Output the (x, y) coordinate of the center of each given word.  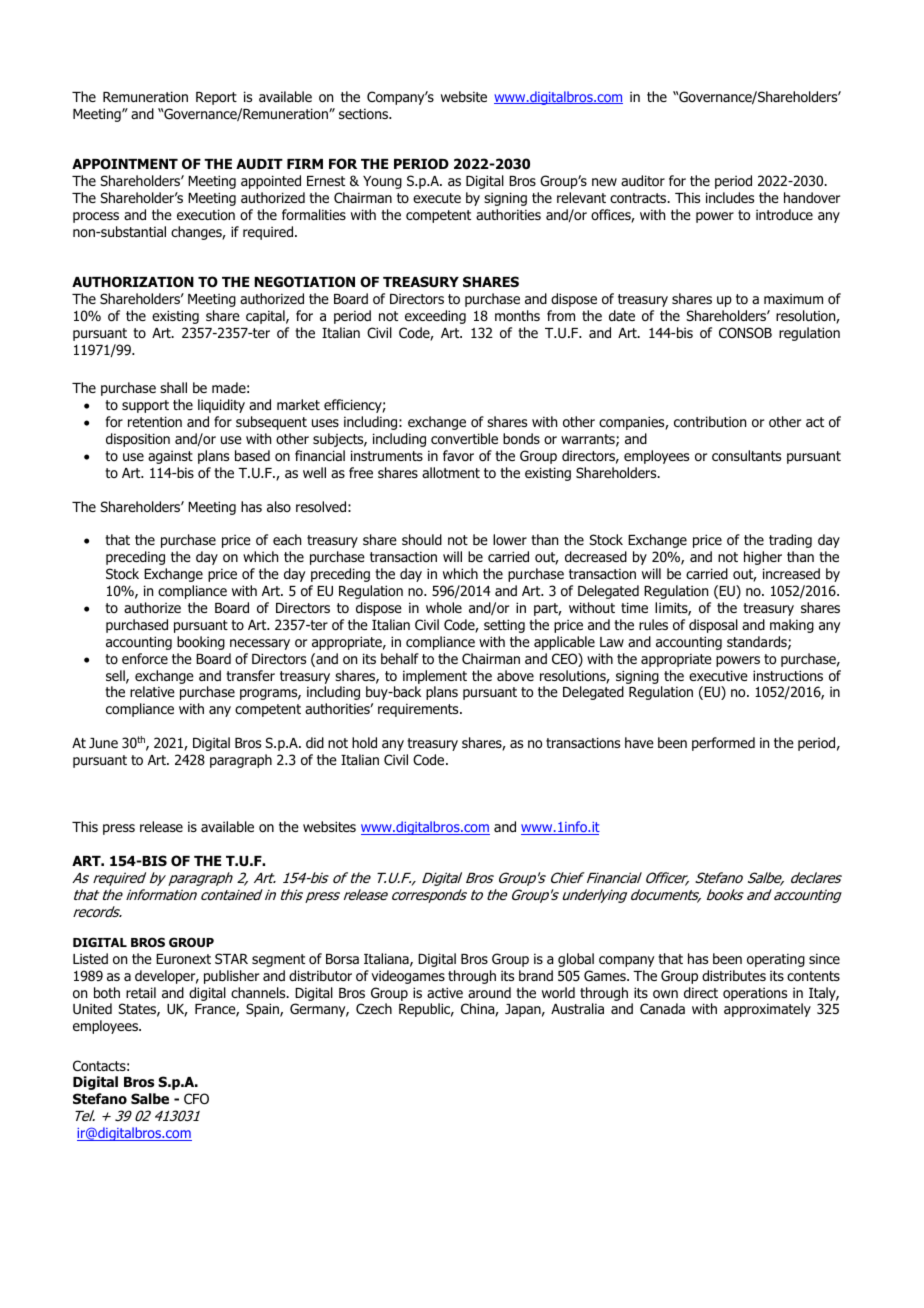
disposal (713, 626)
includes (730, 197)
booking (201, 643)
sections (364, 114)
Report (216, 98)
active (445, 992)
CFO (196, 1099)
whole (444, 607)
